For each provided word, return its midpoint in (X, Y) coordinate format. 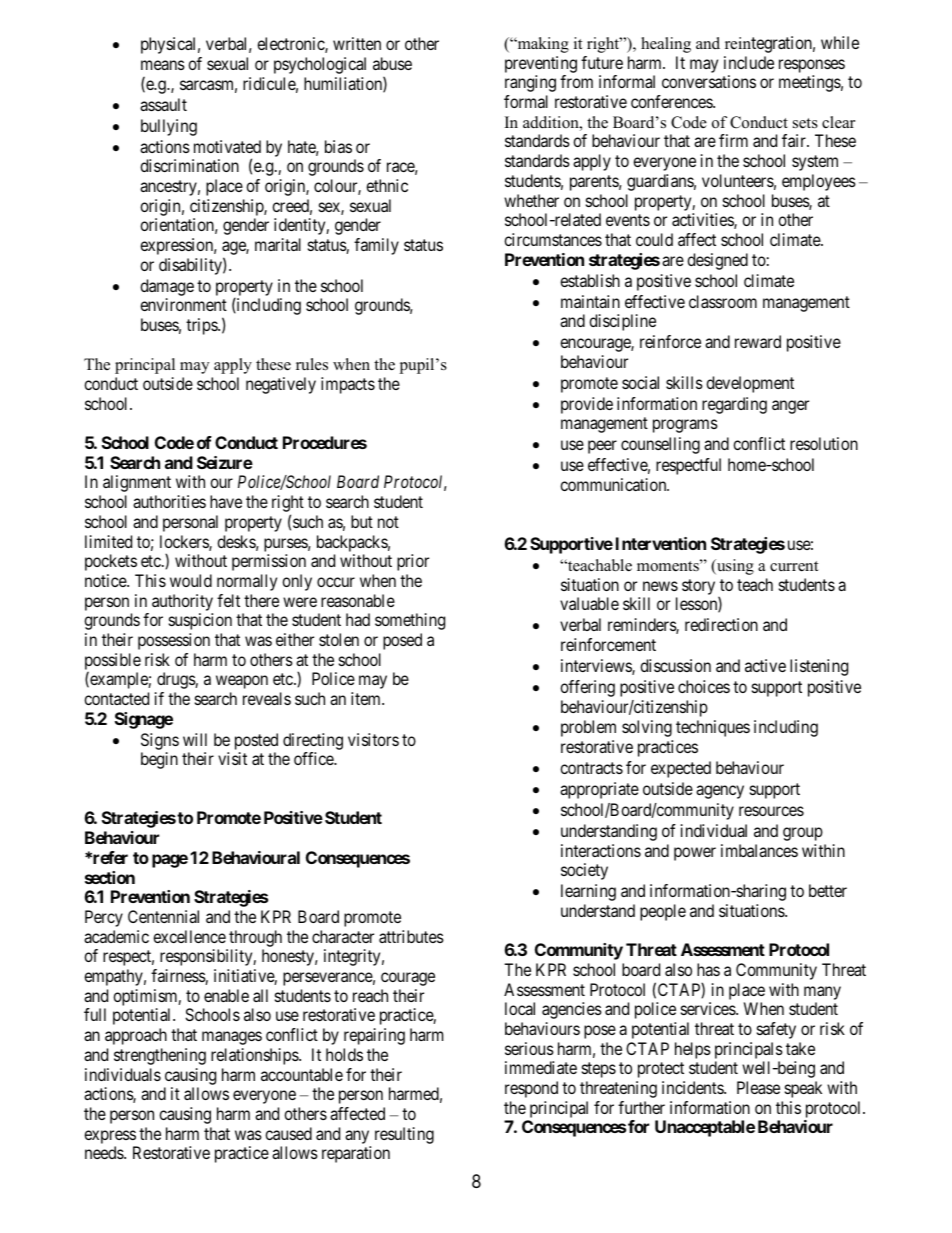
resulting (404, 1135)
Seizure (225, 462)
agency (720, 792)
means (163, 65)
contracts (591, 768)
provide (587, 405)
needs (105, 1152)
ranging (530, 83)
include (749, 62)
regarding (734, 405)
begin (159, 760)
